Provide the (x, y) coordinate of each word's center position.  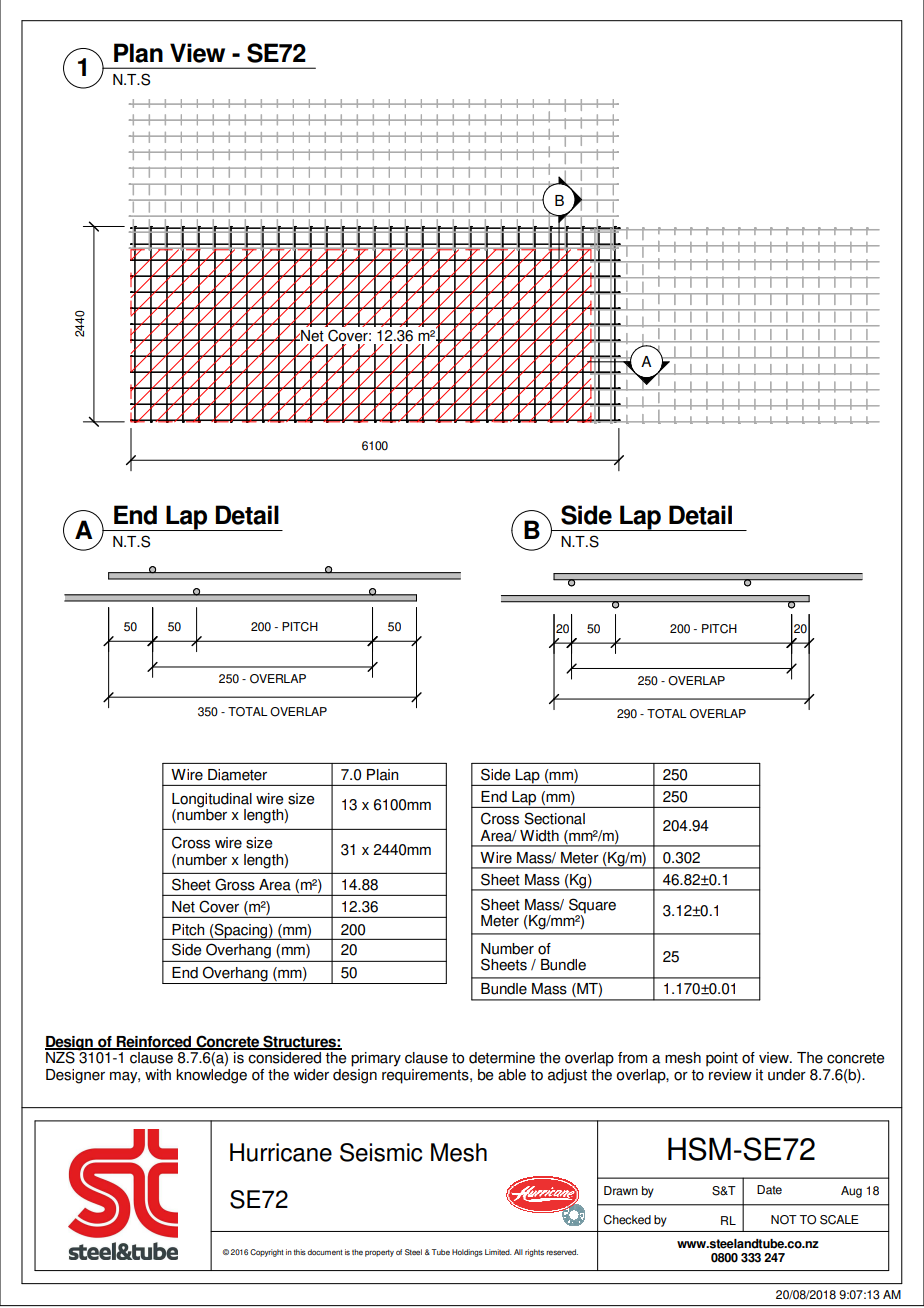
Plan (138, 53)
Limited (498, 1252)
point (722, 1059)
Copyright (266, 1253)
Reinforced (154, 1043)
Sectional (554, 818)
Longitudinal (212, 800)
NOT (784, 1220)
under (787, 1075)
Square (592, 906)
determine (502, 1058)
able (512, 1075)
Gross (235, 884)
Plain (382, 775)
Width (539, 836)
